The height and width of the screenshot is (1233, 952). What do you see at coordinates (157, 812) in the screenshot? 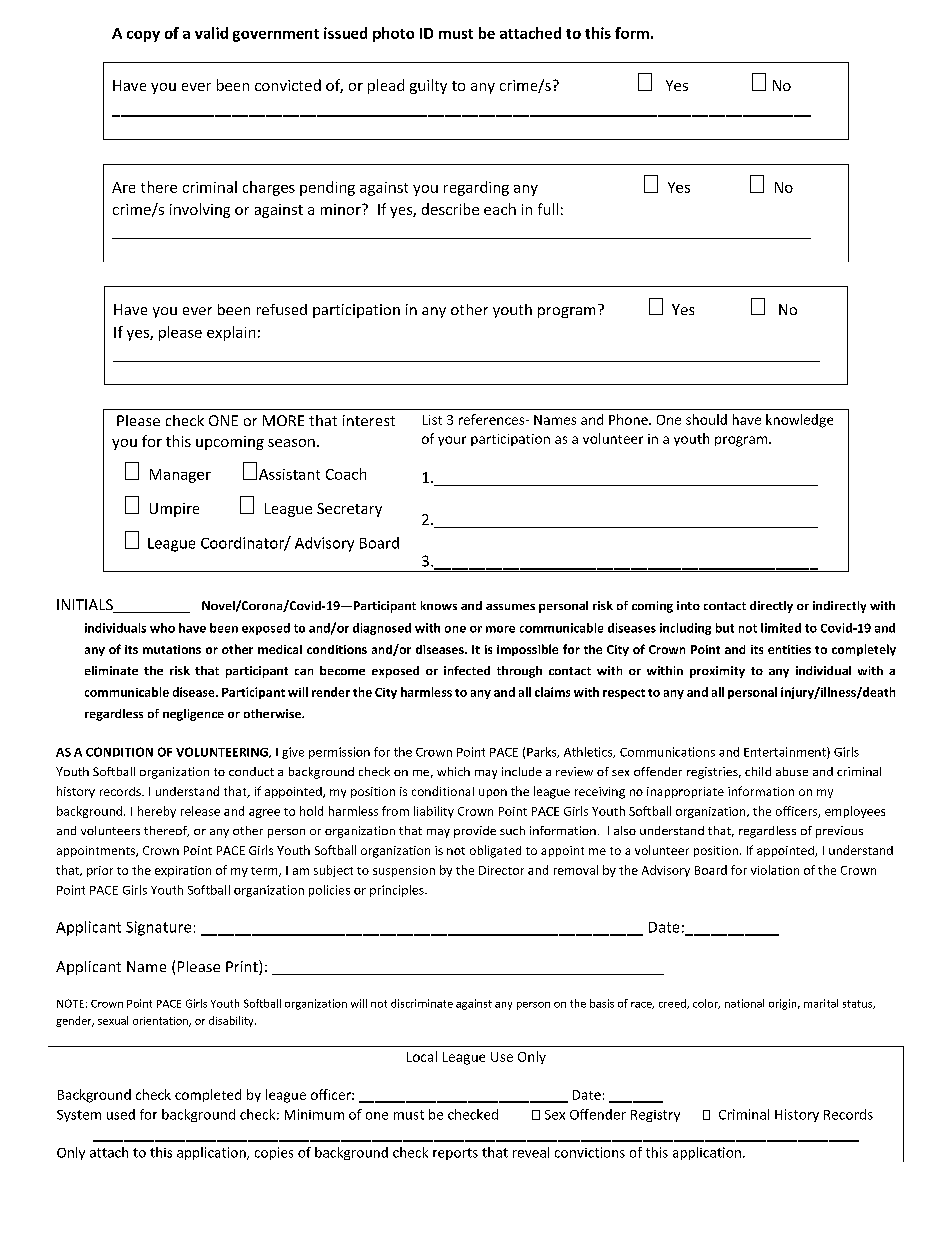
I see `hereby` at bounding box center [157, 812].
